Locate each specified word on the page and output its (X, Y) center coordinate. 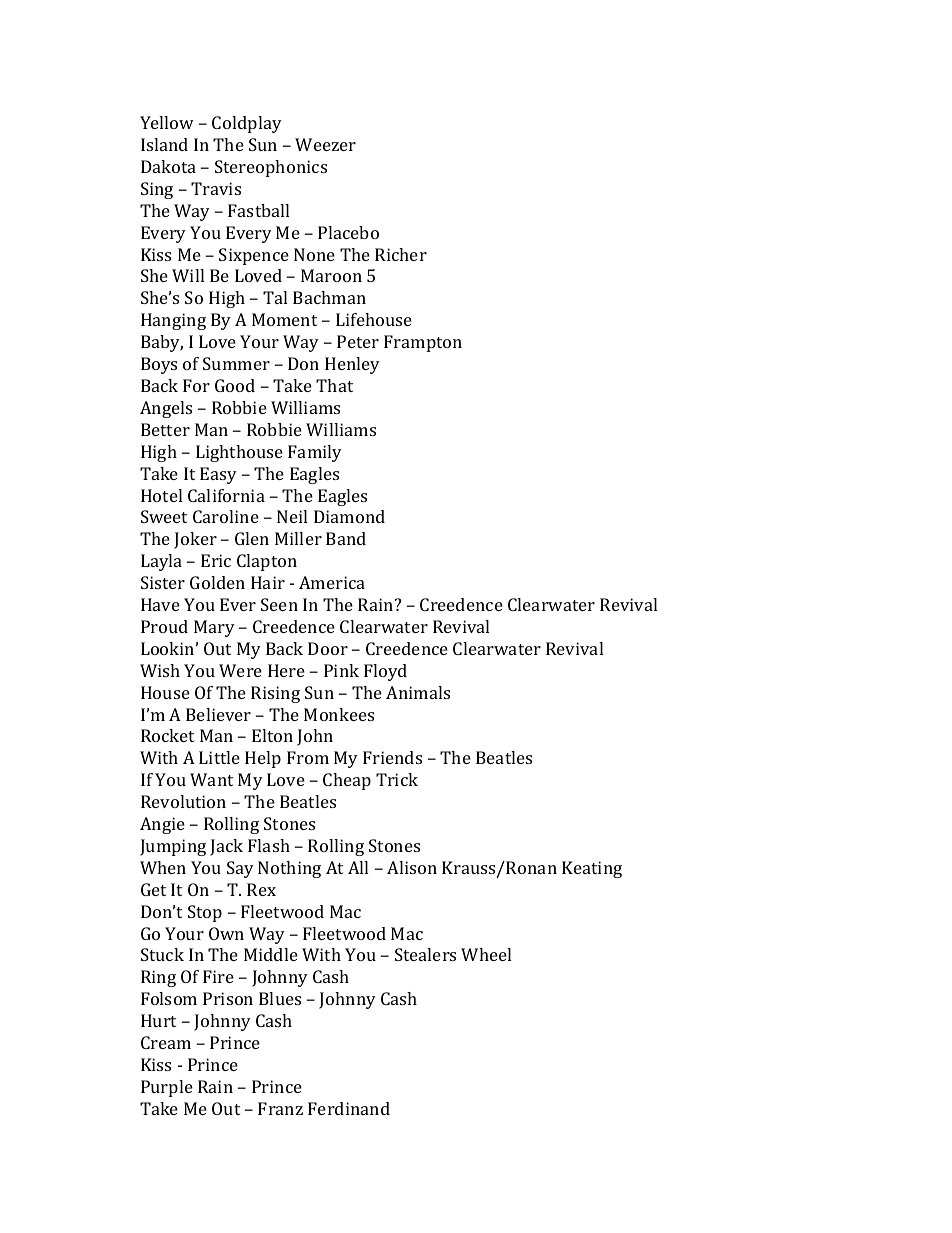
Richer (401, 254)
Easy (218, 475)
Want (211, 779)
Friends (392, 757)
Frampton (423, 343)
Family (315, 453)
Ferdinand (349, 1108)
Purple (167, 1088)
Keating (592, 869)
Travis (216, 188)
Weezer (325, 144)
